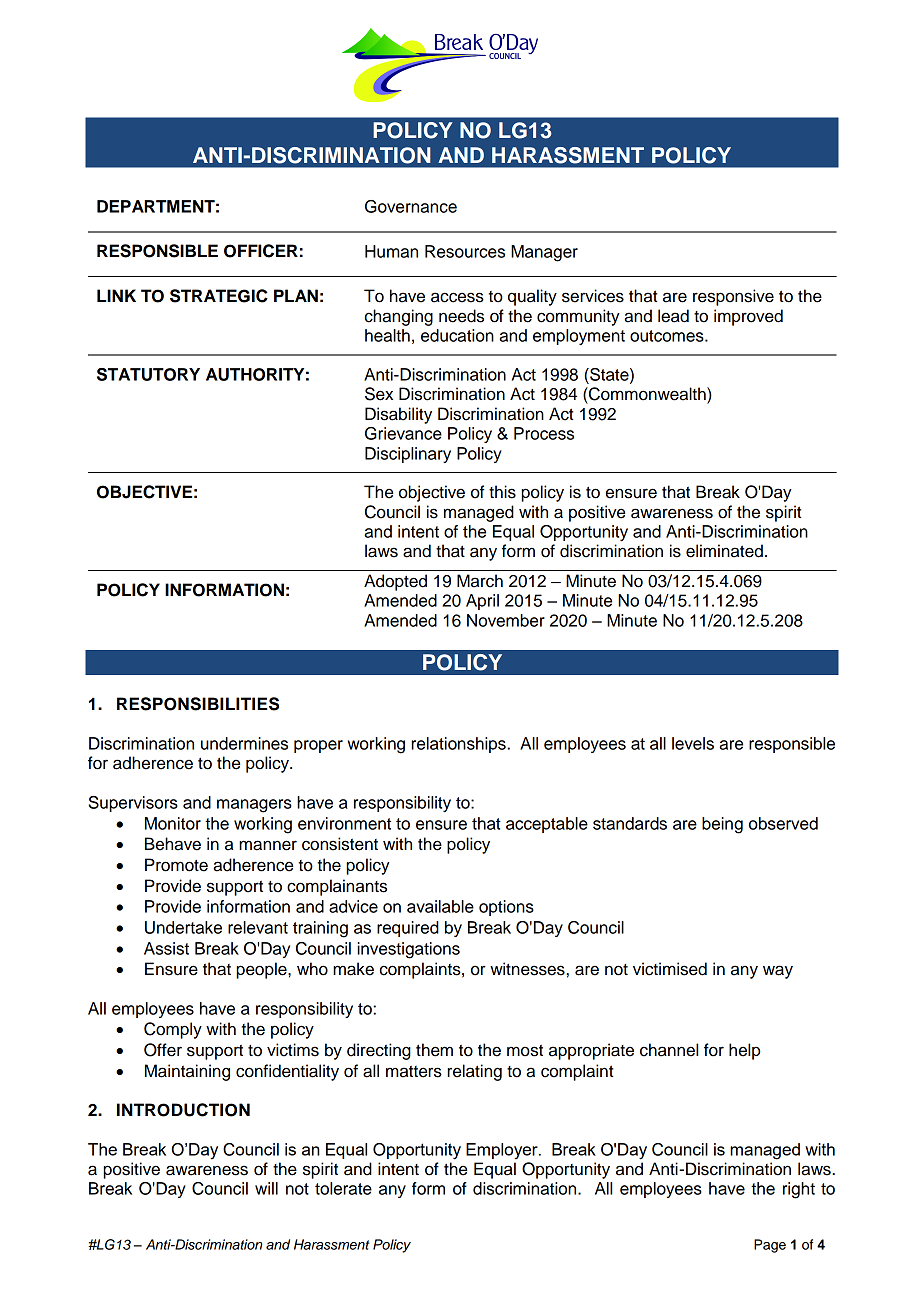 This screenshot has width=924, height=1308. Describe the element at coordinates (261, 251) in the screenshot. I see `OFFICER` at that location.
